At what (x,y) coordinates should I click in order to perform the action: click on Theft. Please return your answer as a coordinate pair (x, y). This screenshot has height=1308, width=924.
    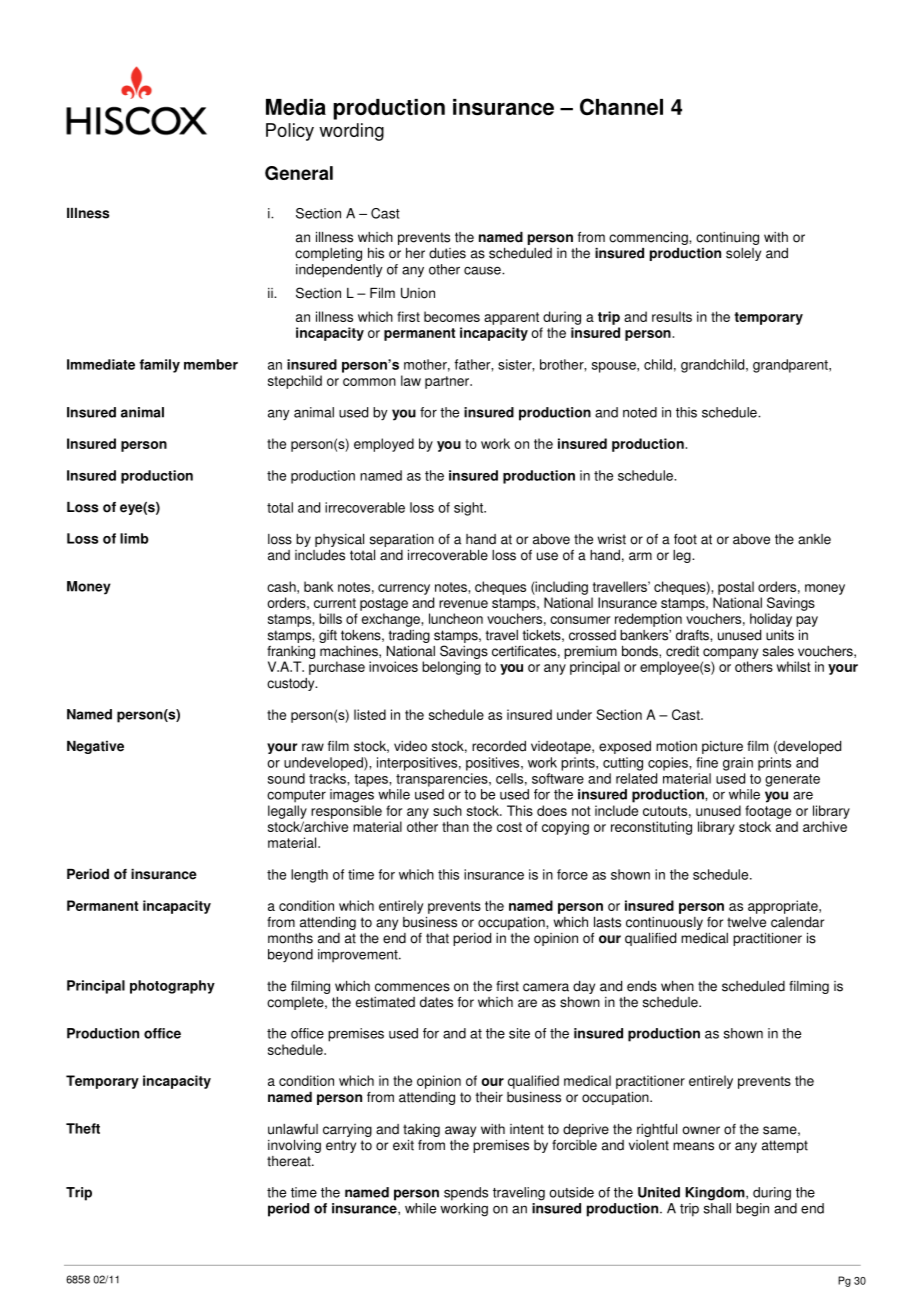
    Looking at the image, I should click on (83, 1128).
